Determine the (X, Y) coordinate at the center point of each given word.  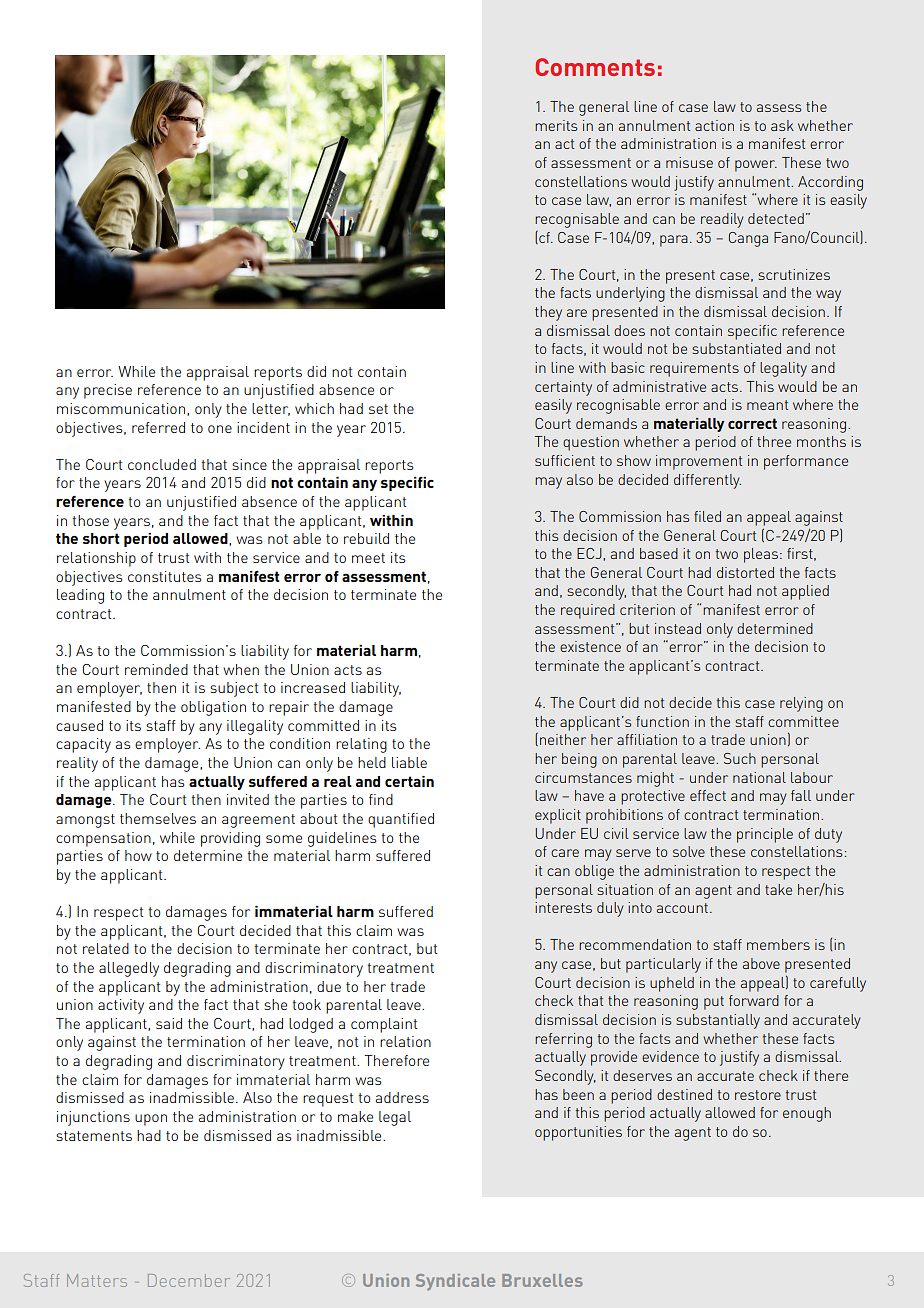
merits (556, 125)
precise (108, 391)
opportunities (578, 1133)
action (714, 125)
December (189, 1280)
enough (807, 1114)
